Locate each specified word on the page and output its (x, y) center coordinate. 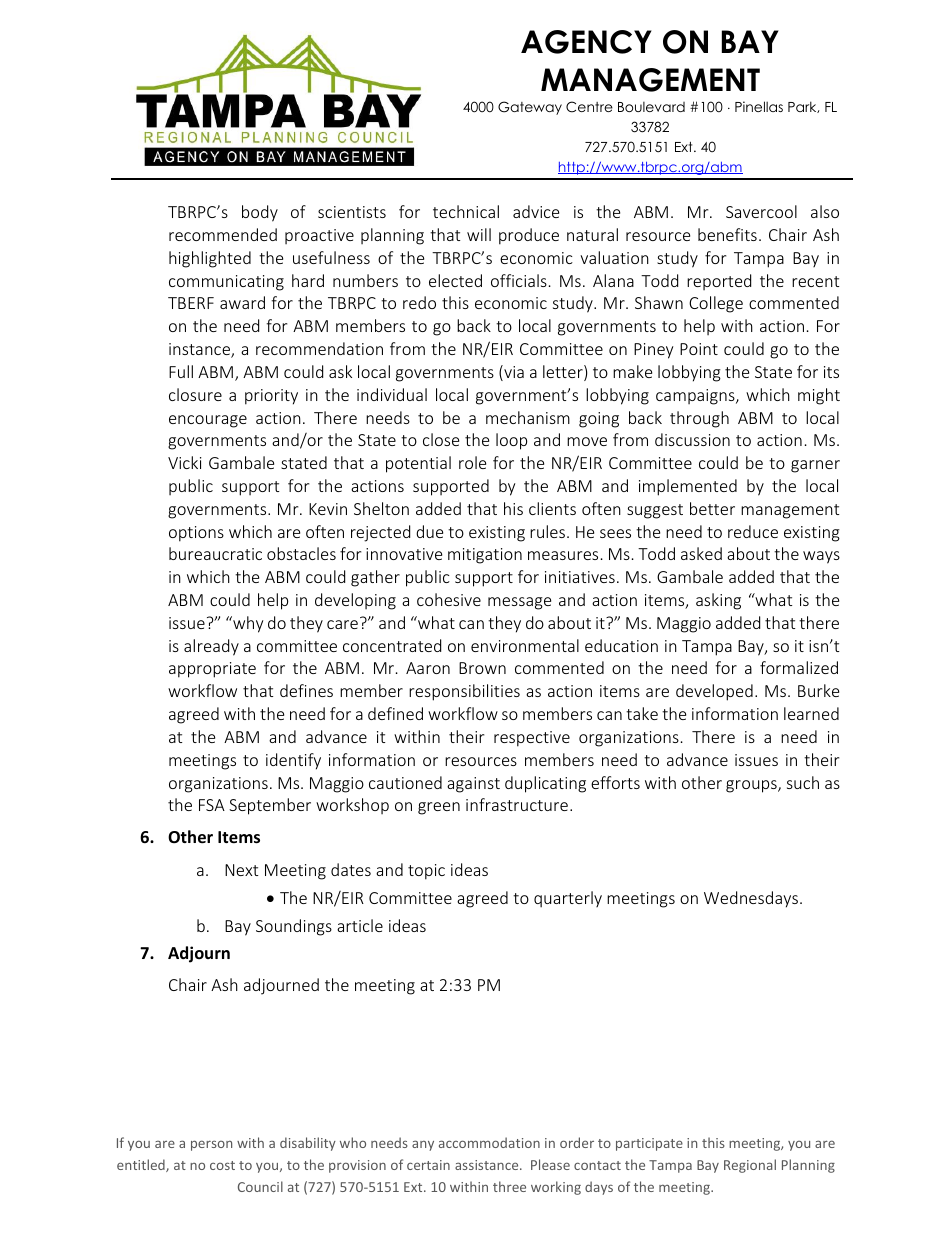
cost (222, 1165)
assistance (488, 1165)
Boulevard (651, 107)
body (260, 213)
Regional (750, 1166)
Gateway (530, 108)
